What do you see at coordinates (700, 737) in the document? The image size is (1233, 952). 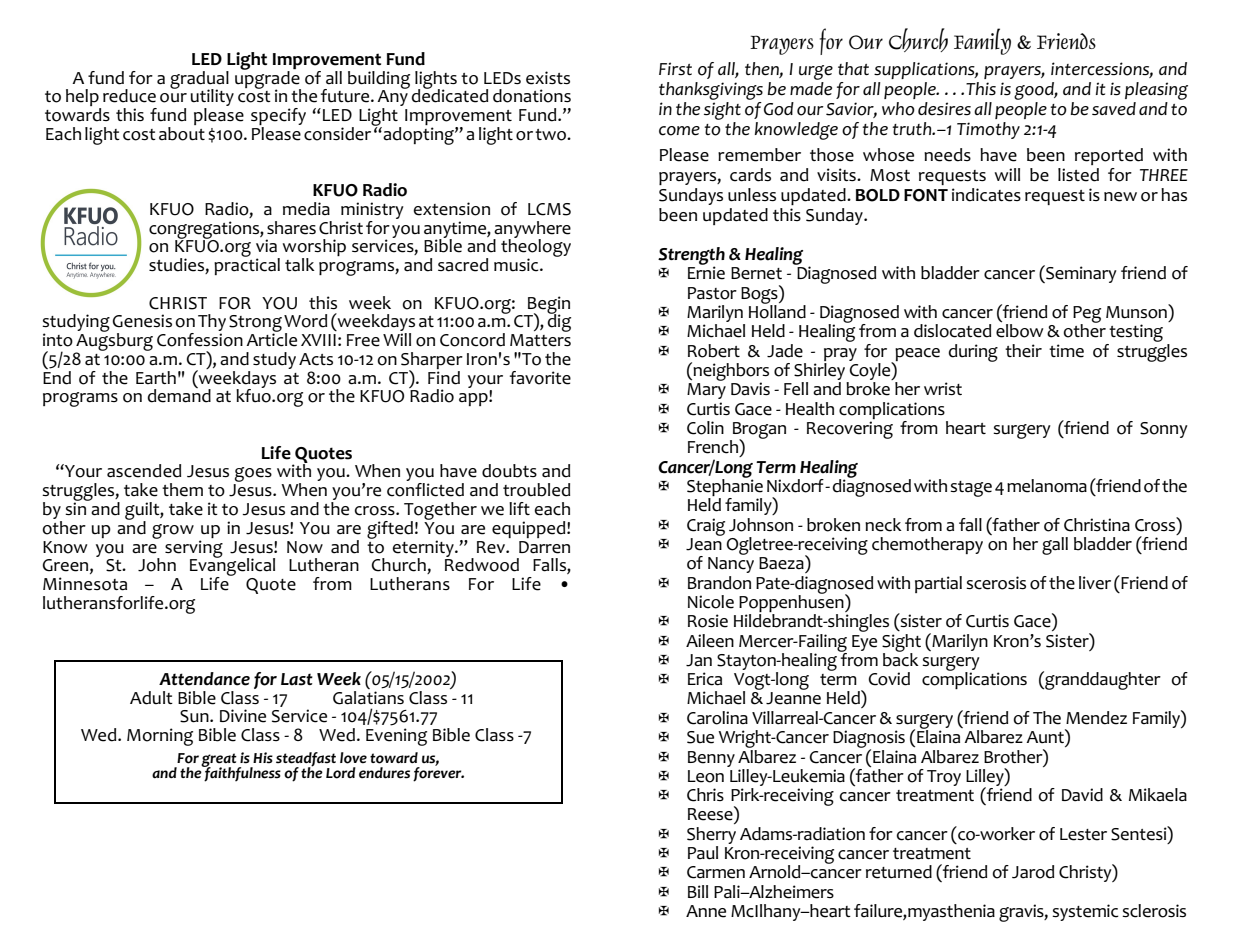 I see `Sue` at bounding box center [700, 737].
